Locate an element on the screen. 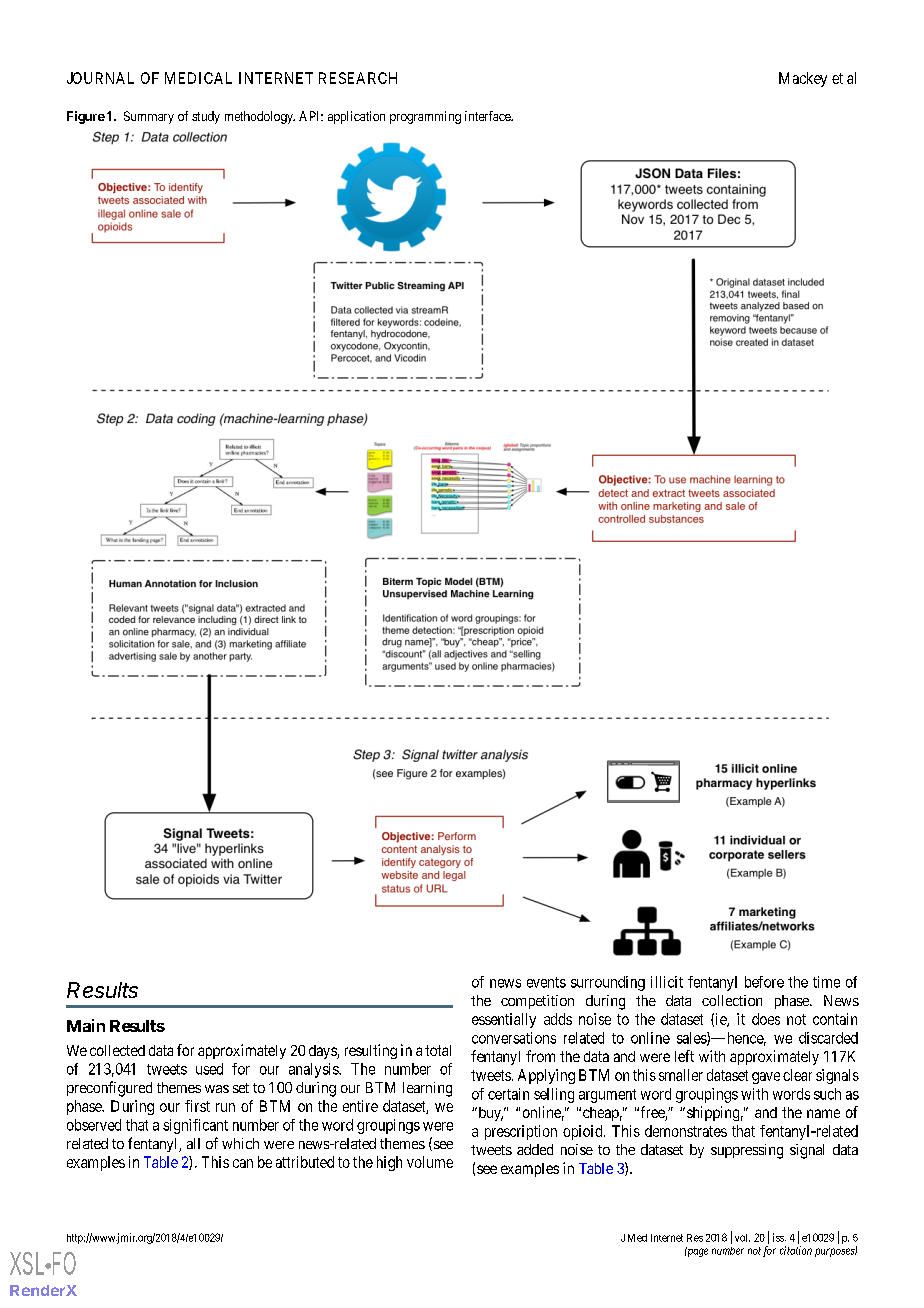 Image resolution: width=924 pixels, height=1308 pixels. Main is located at coordinates (86, 1025).
